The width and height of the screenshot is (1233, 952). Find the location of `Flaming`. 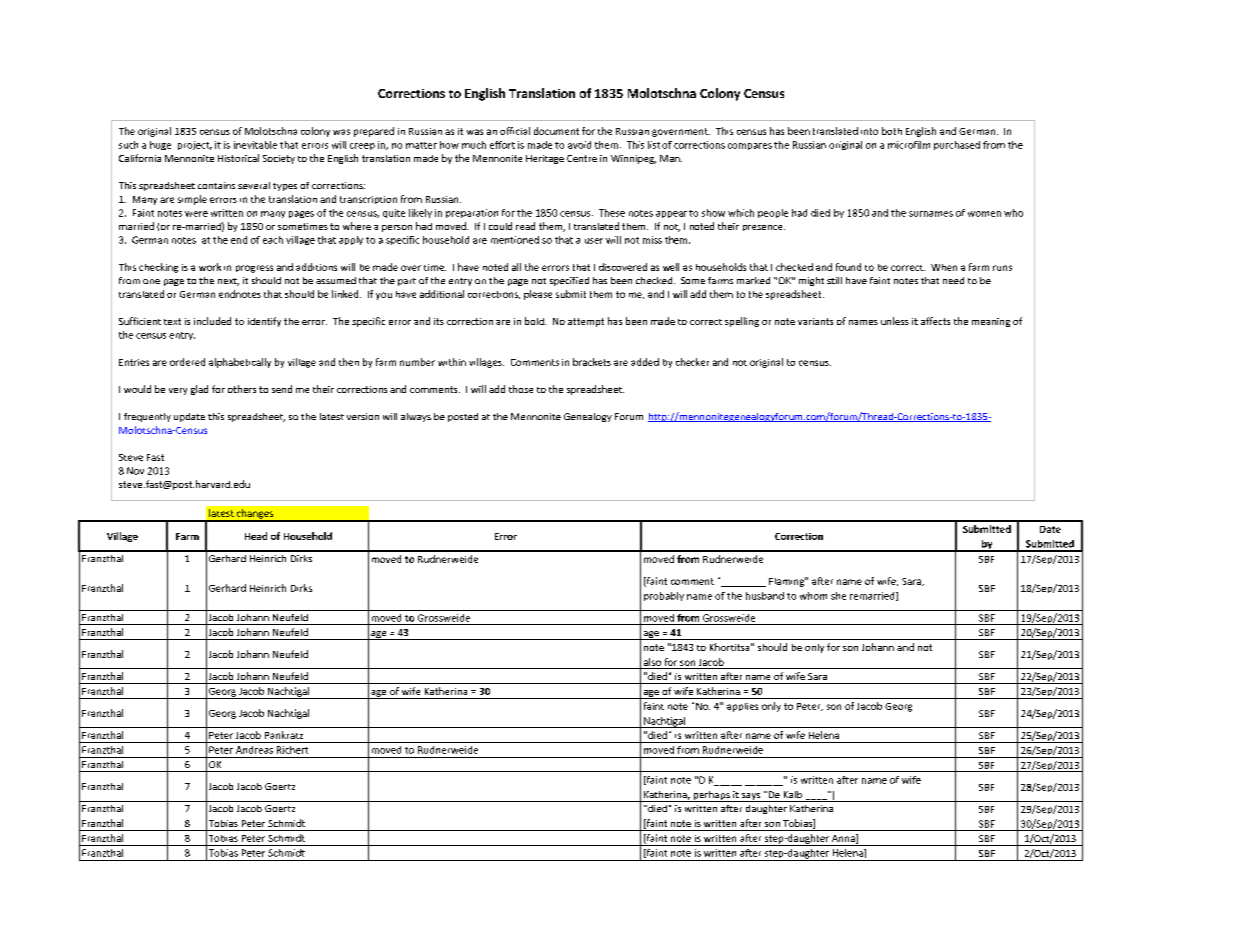

Flaming is located at coordinates (787, 582).
